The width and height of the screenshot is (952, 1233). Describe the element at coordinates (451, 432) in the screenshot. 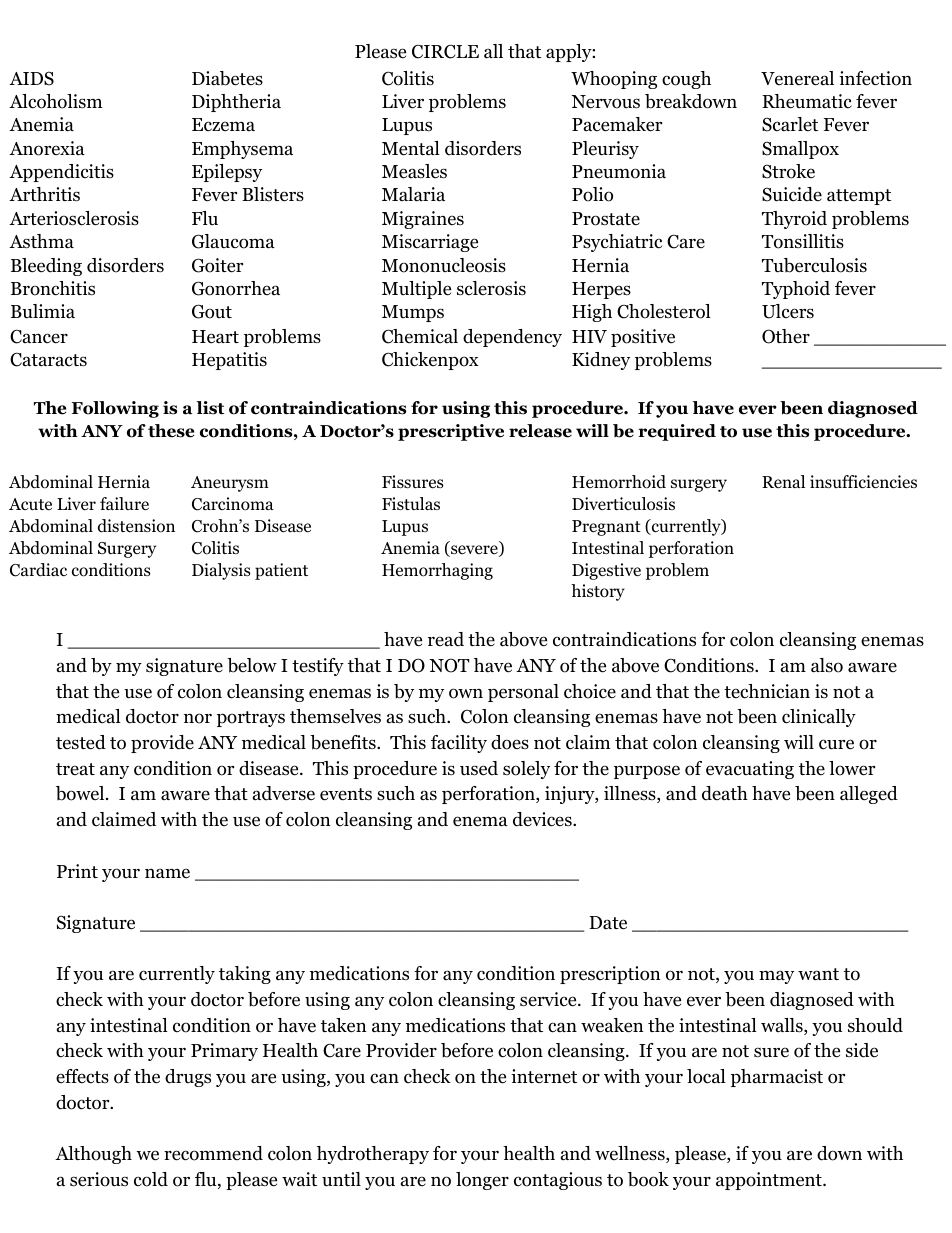

I see `prescriptive` at that location.
